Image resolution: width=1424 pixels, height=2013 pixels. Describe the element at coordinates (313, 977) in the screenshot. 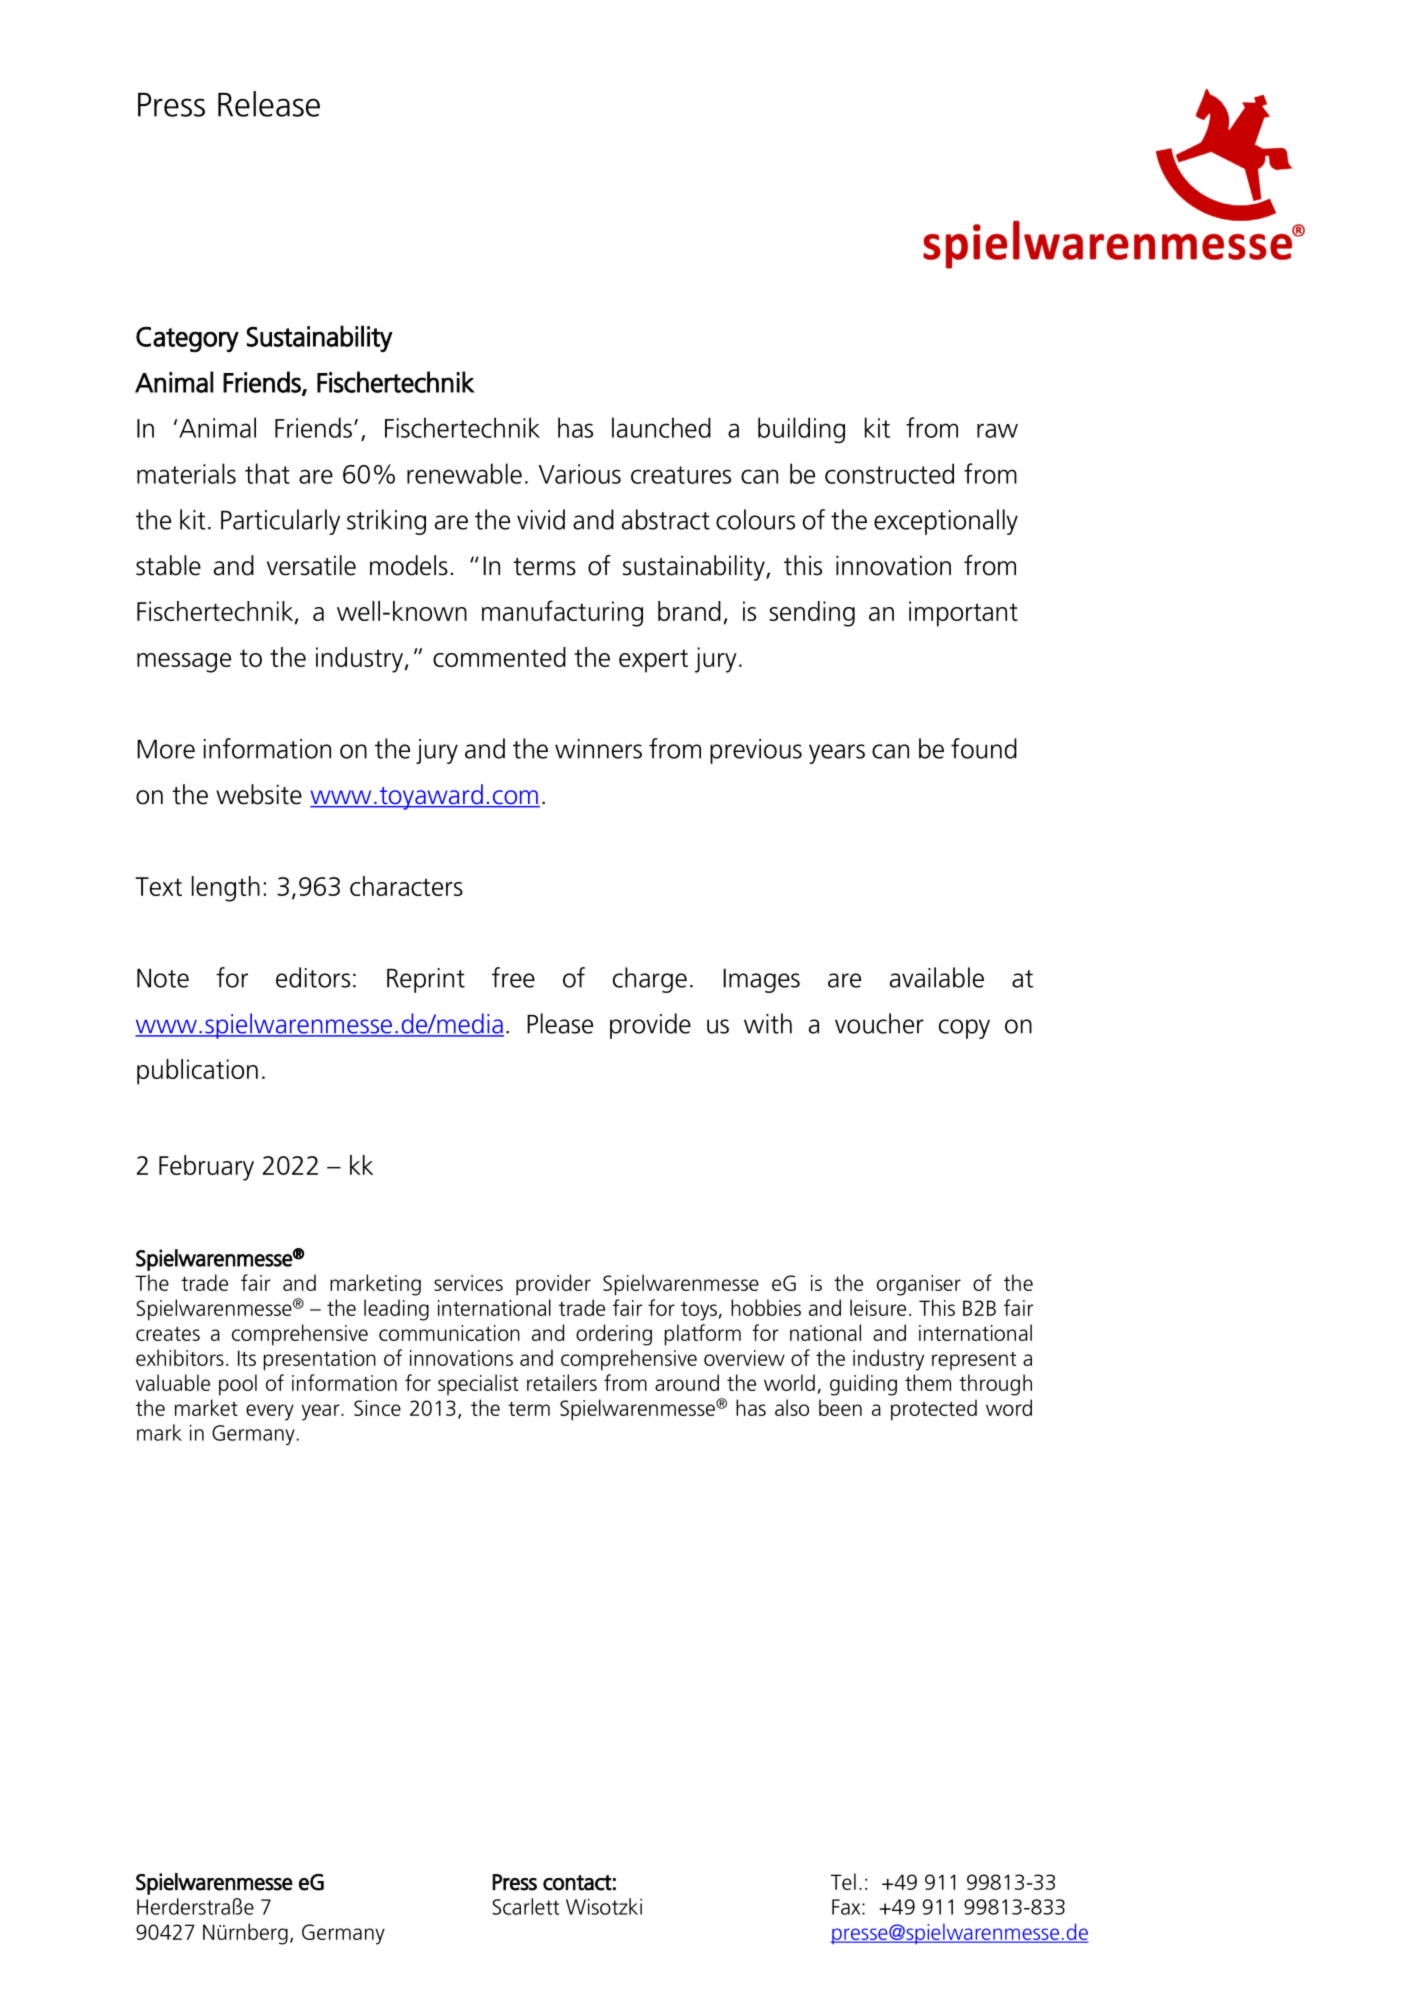

I see `editors` at that location.
